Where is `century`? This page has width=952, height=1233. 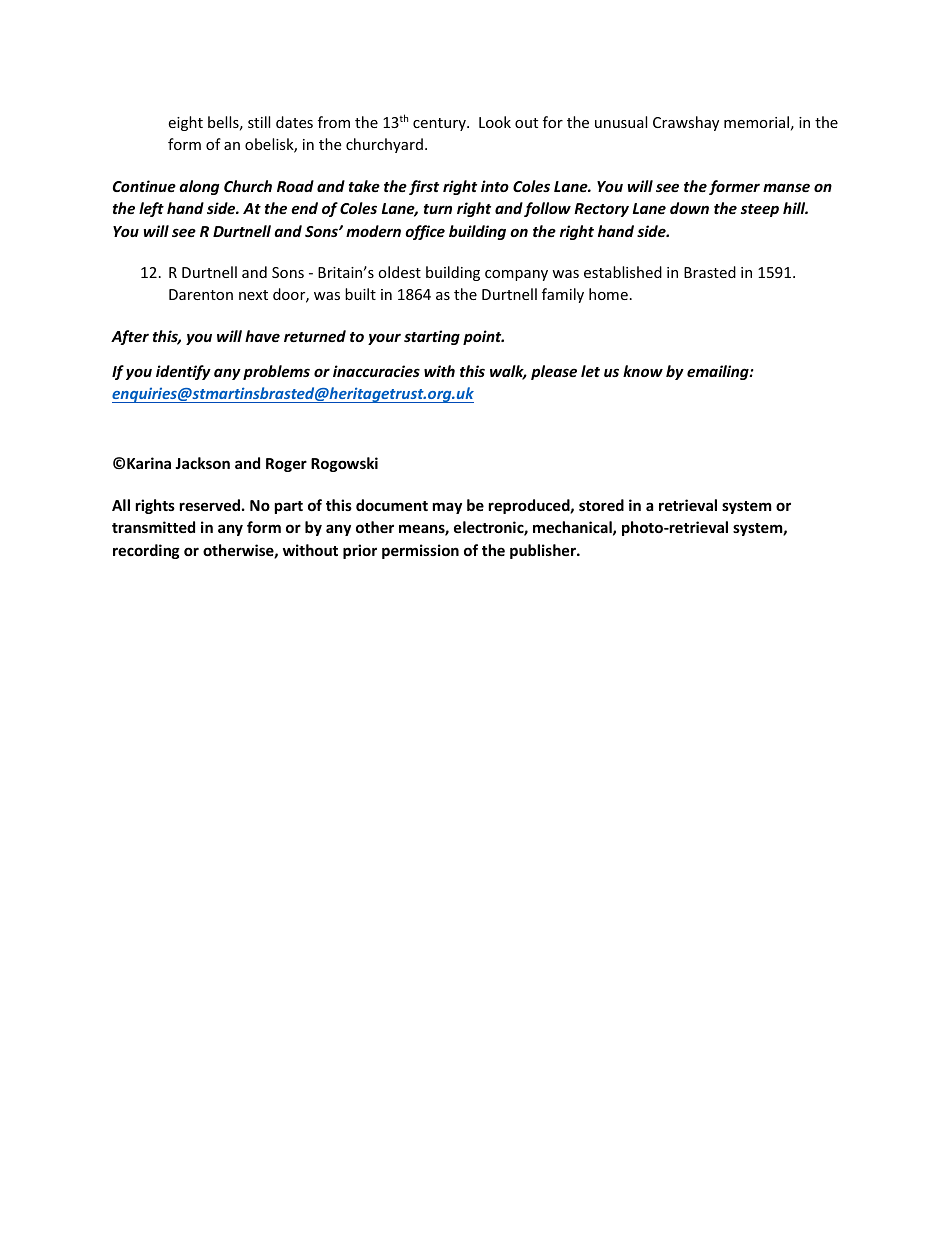
century is located at coordinates (440, 124).
